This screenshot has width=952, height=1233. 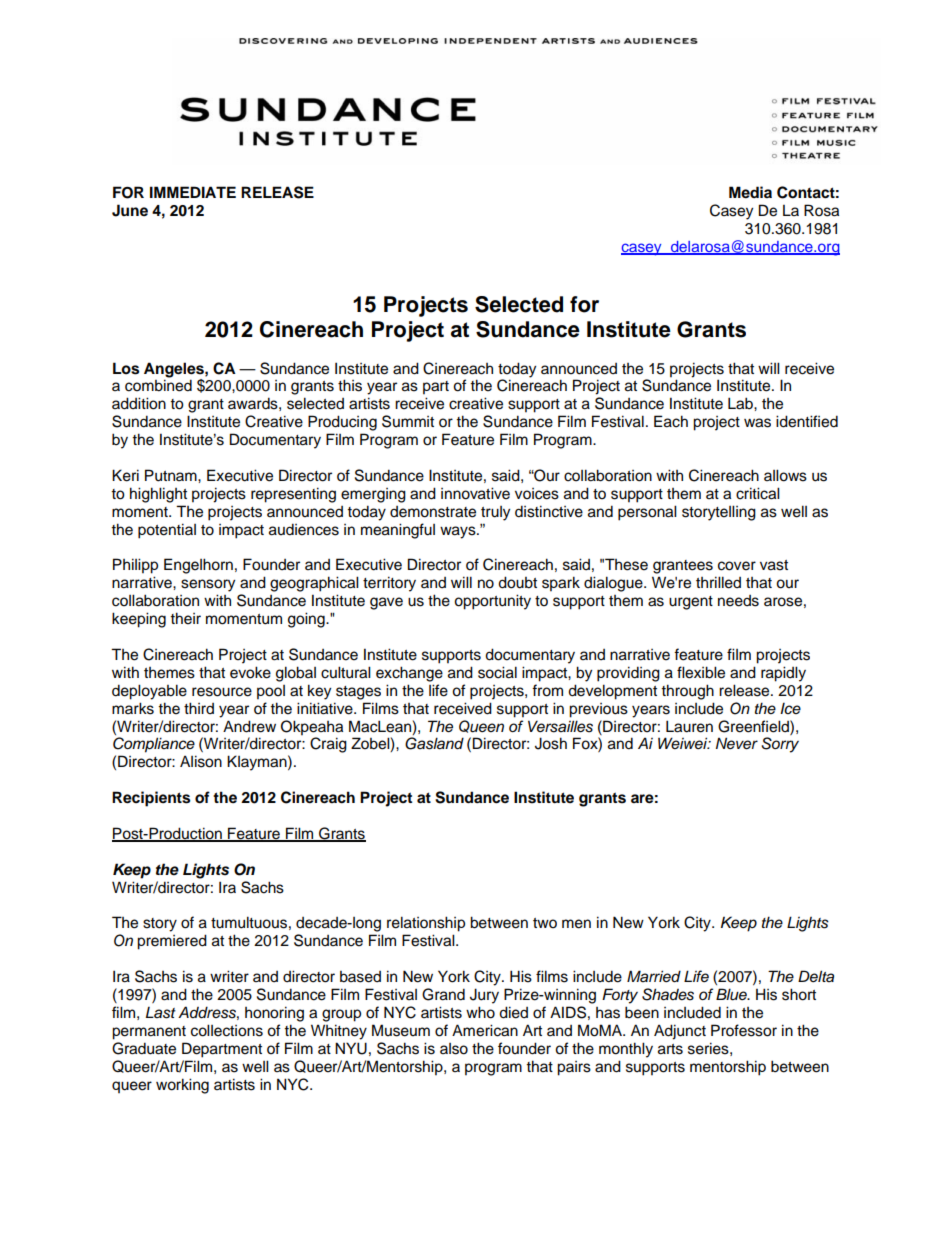 What do you see at coordinates (185, 618) in the screenshot?
I see `their` at bounding box center [185, 618].
